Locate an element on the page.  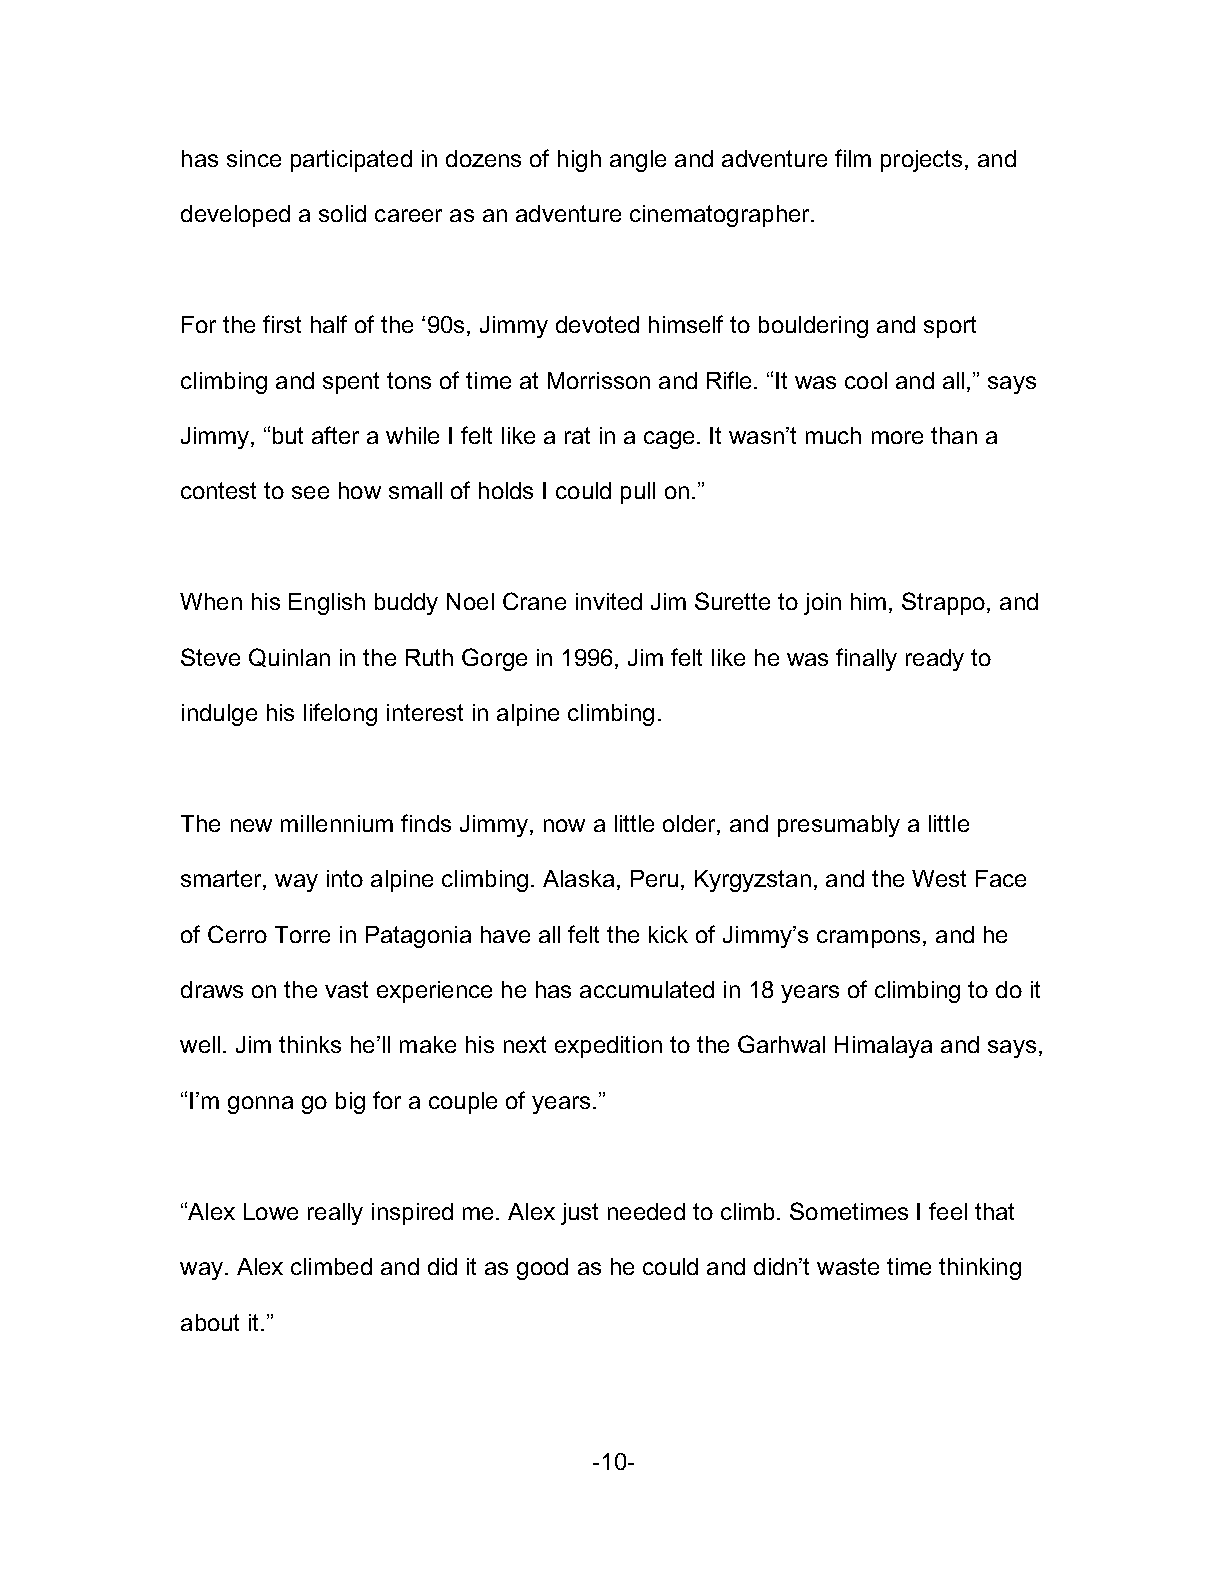
lifelong is located at coordinates (340, 714).
